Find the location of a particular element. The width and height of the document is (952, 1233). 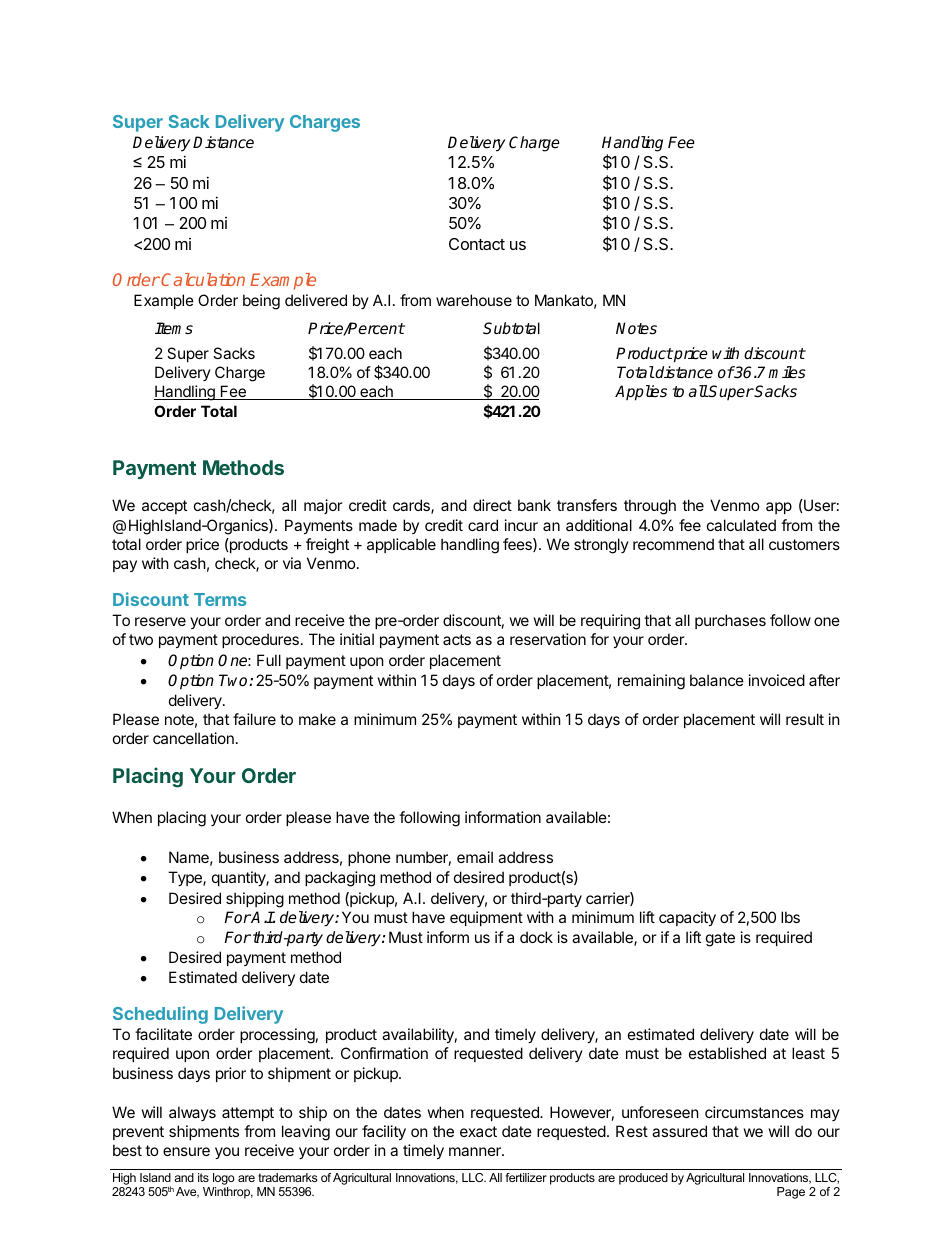

email is located at coordinates (475, 857).
